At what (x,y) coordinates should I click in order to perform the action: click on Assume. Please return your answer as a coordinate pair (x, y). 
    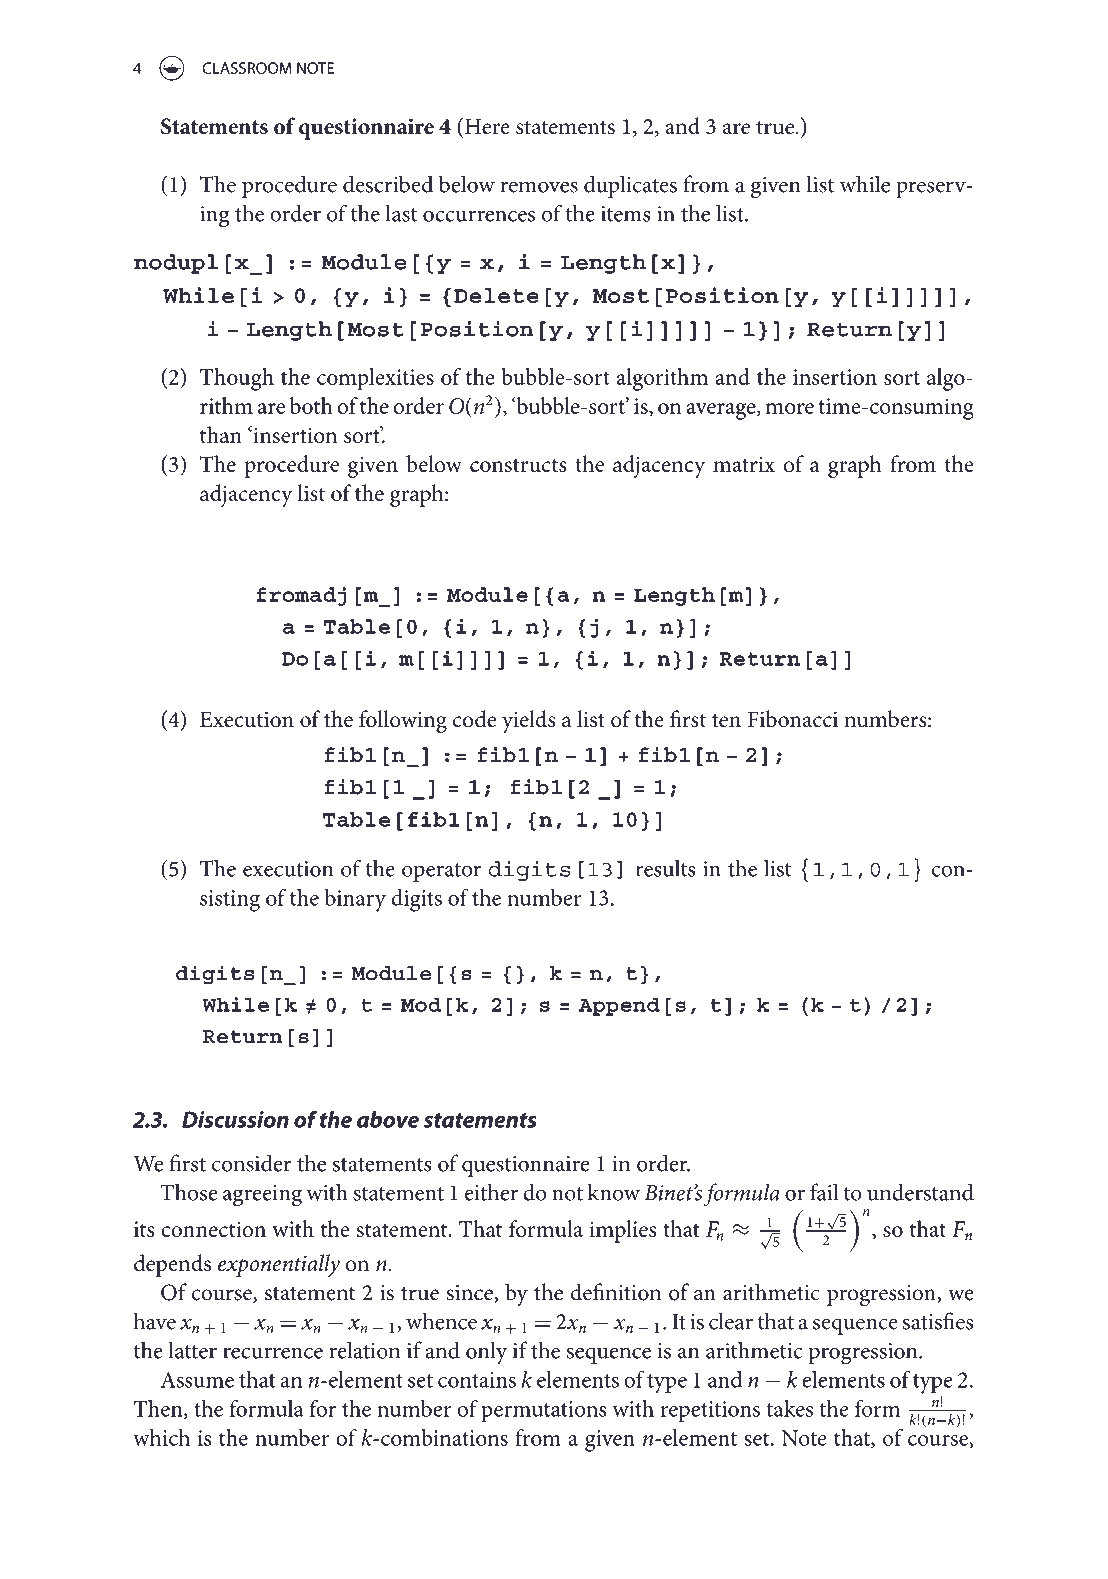
    Looking at the image, I should click on (197, 1380).
